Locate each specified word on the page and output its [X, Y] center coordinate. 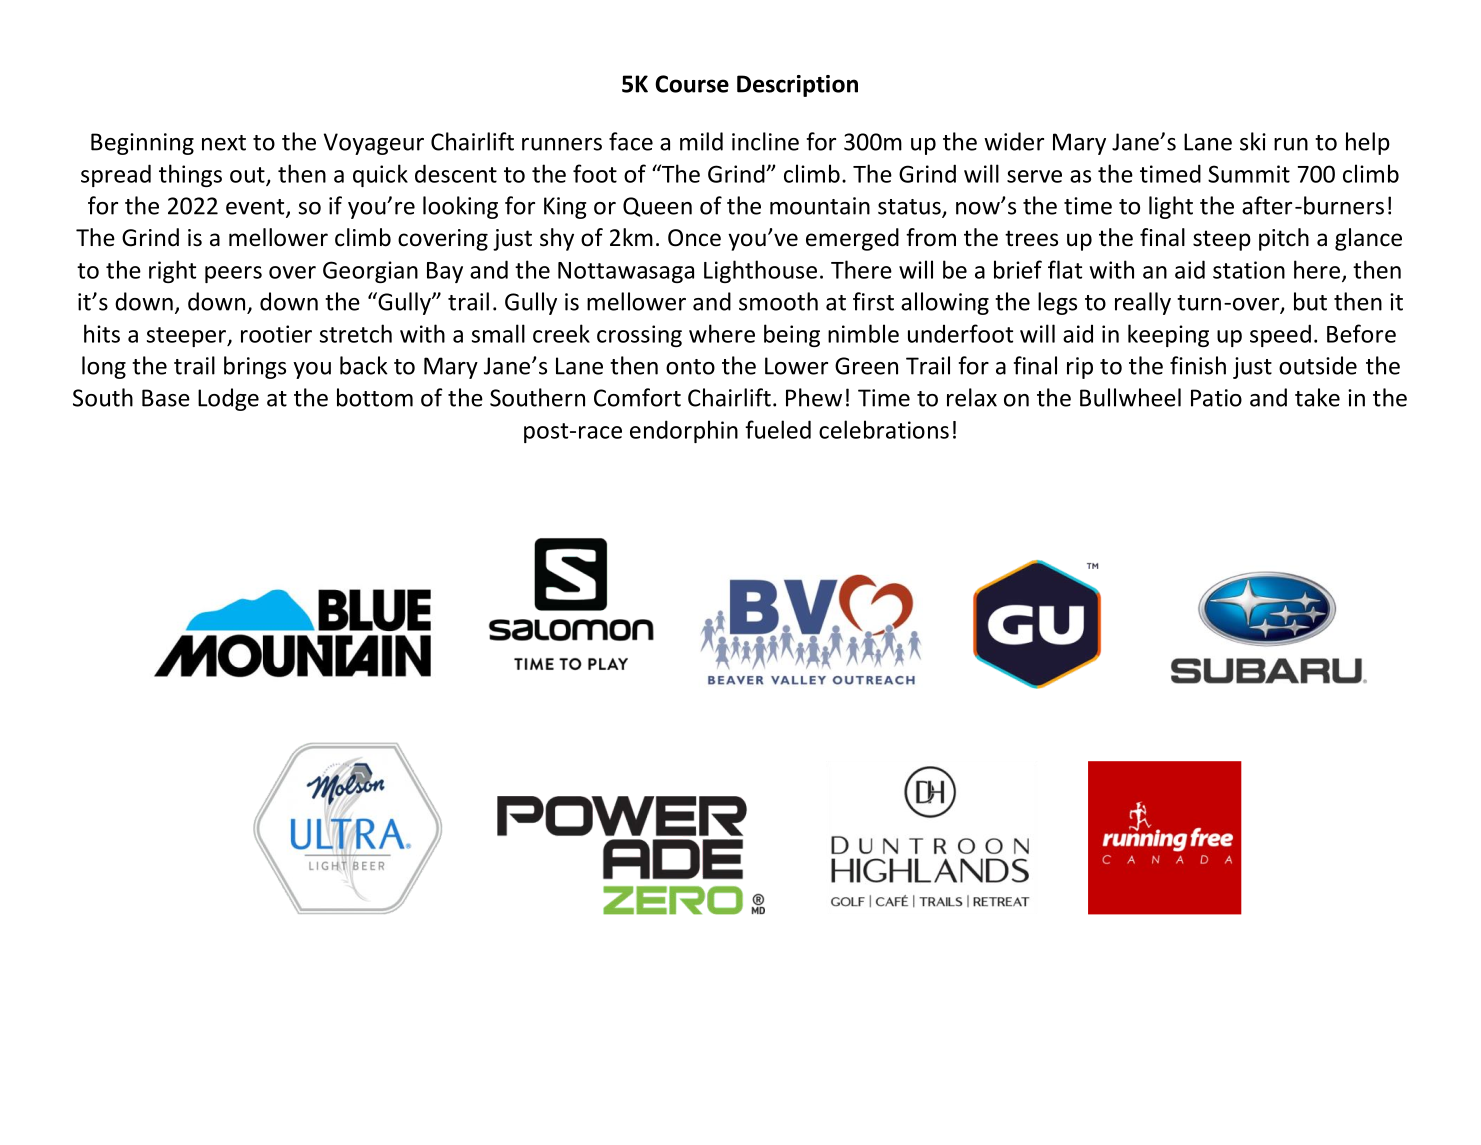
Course [692, 84]
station [1249, 270]
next [224, 143]
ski [1253, 141]
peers [233, 274]
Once [694, 238]
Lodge [228, 399]
